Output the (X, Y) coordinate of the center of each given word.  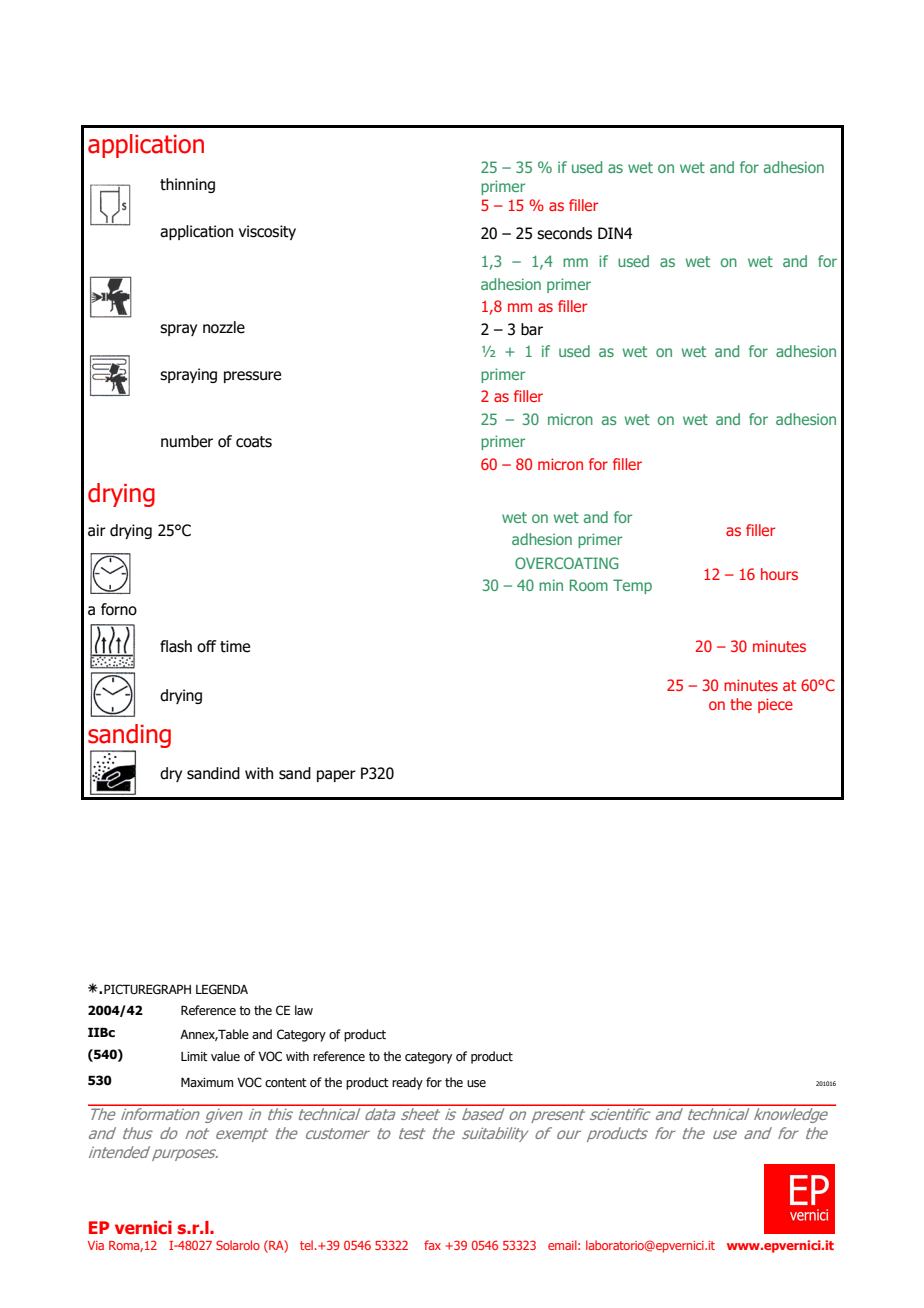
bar (532, 329)
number (187, 441)
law (304, 1010)
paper (336, 776)
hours (779, 574)
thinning (187, 185)
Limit (194, 1056)
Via (96, 1245)
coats (254, 442)
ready (407, 1083)
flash (176, 646)
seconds (564, 233)
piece (775, 705)
